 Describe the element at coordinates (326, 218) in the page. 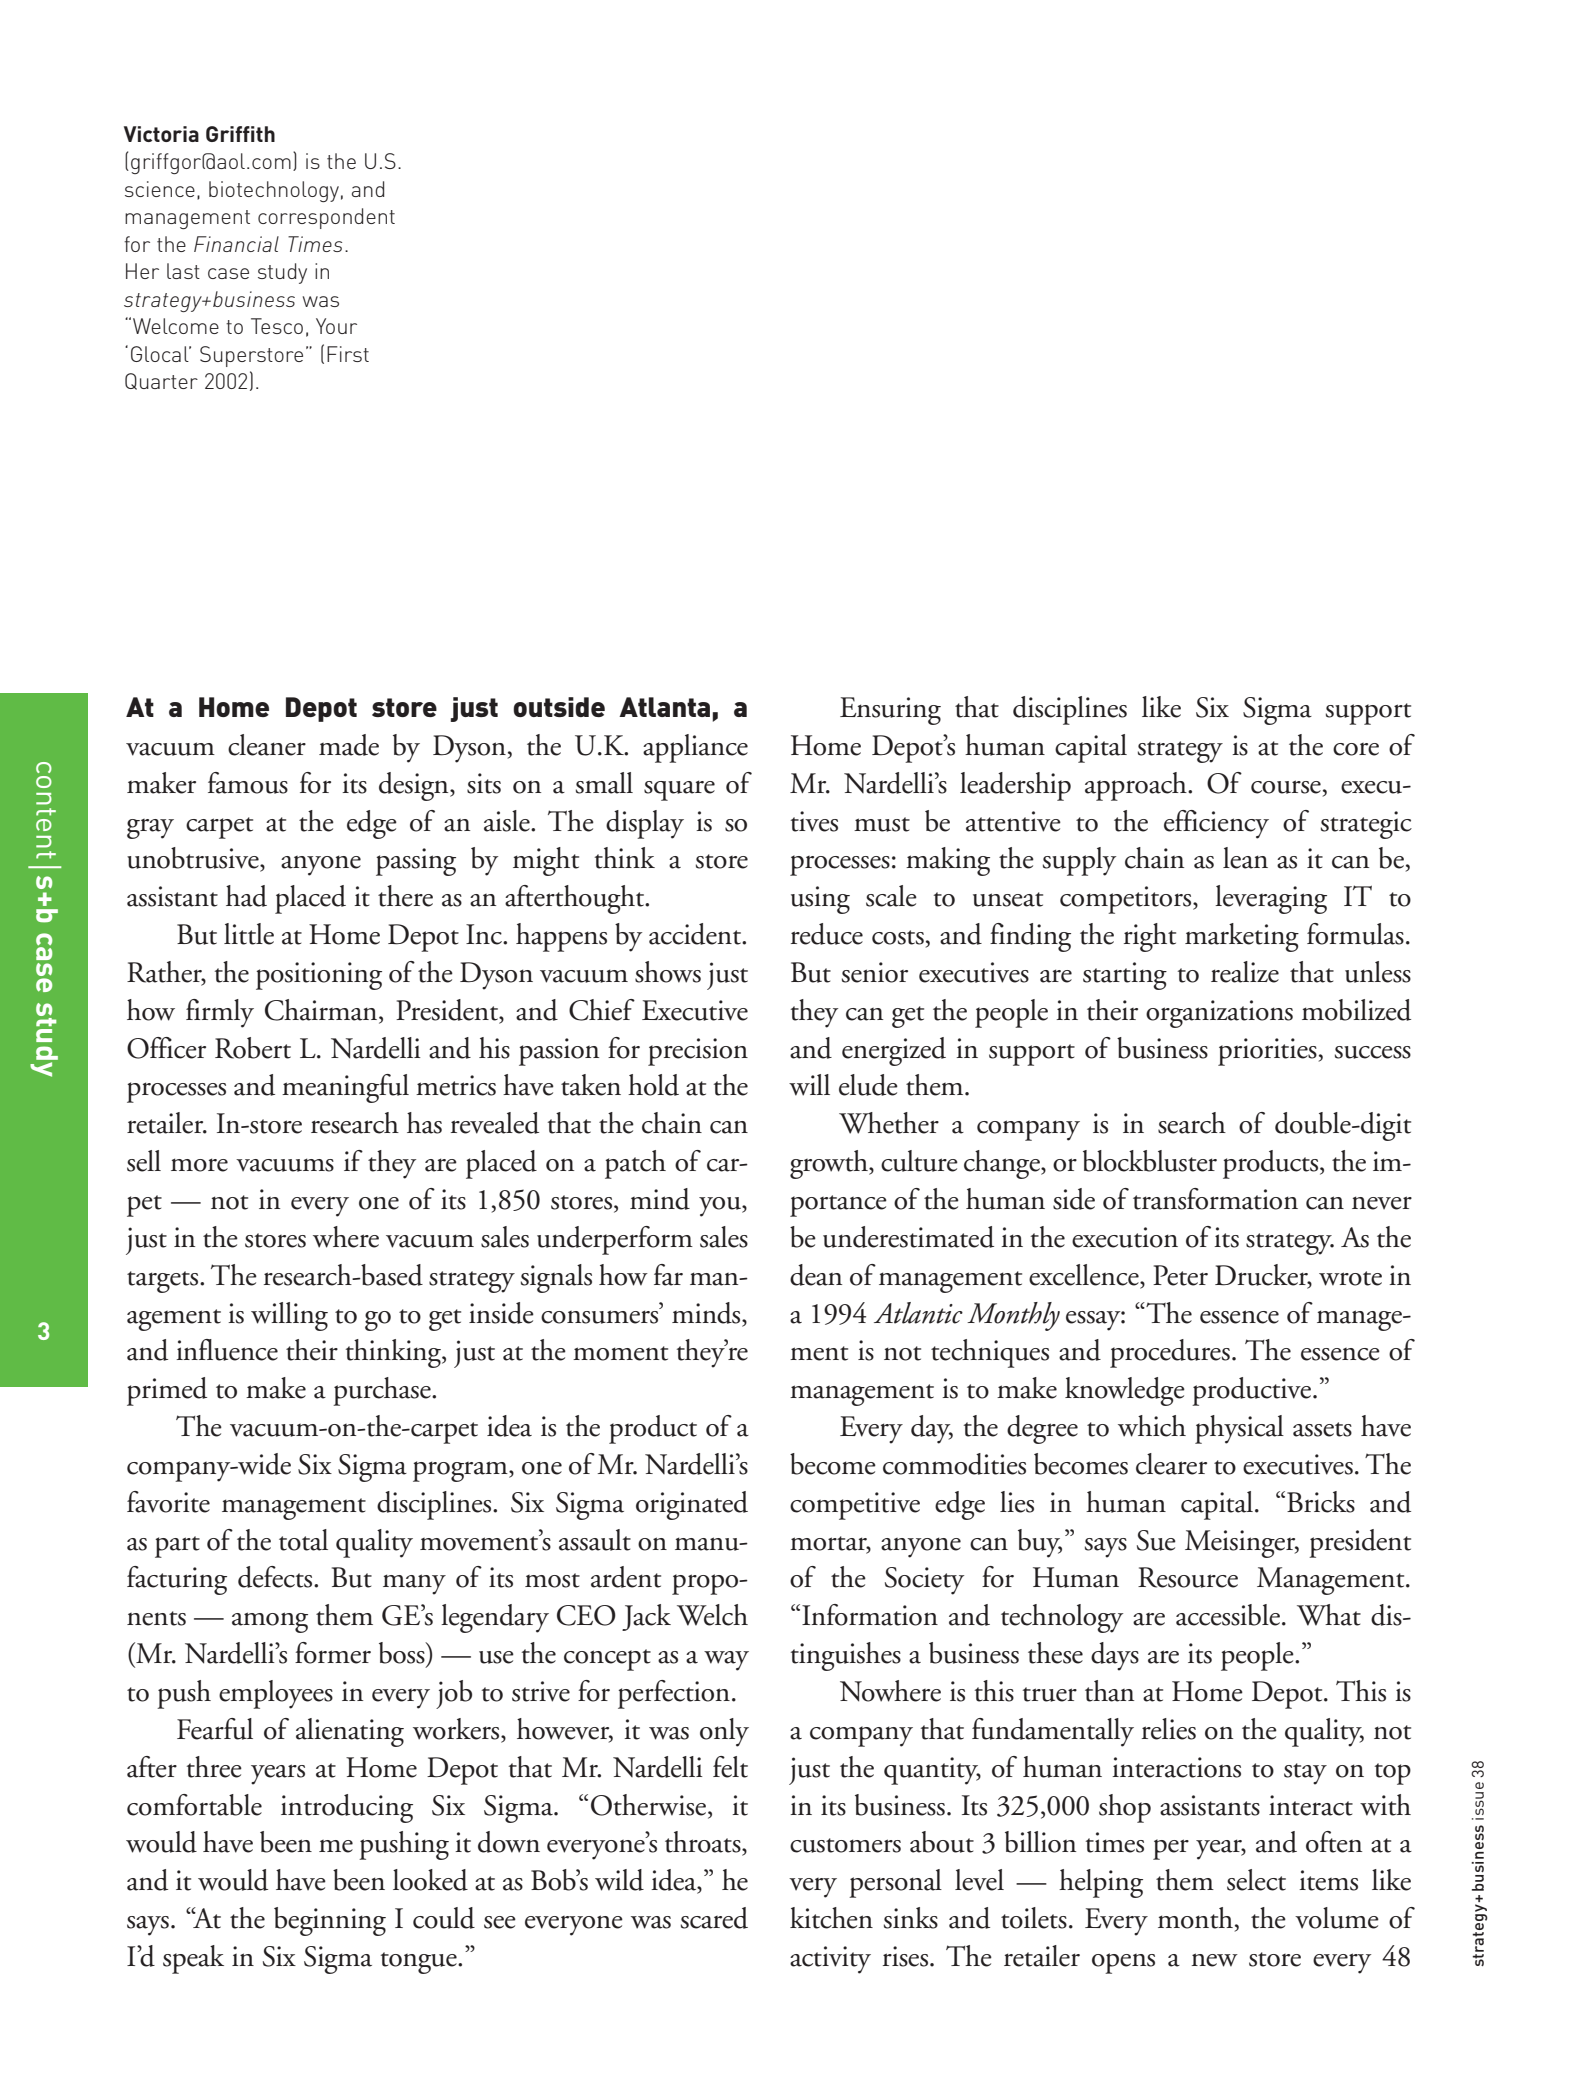

I see `correspondent` at that location.
